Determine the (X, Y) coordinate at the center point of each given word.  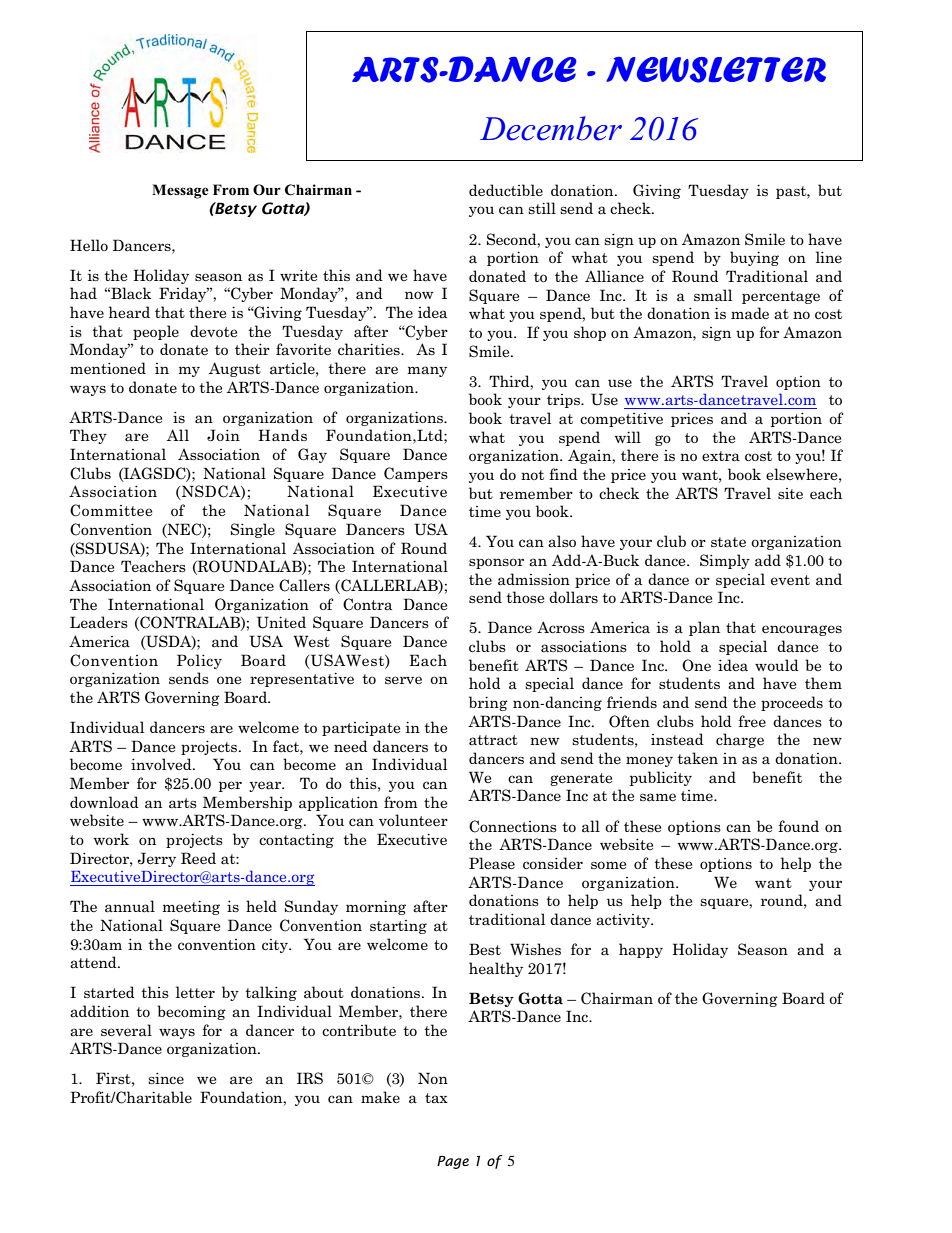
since (166, 1078)
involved (162, 764)
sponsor (496, 563)
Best (485, 949)
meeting (191, 907)
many (427, 371)
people (156, 332)
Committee (111, 510)
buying (754, 258)
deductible (506, 190)
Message (180, 191)
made (750, 313)
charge (740, 740)
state (728, 542)
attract (493, 740)
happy (641, 950)
